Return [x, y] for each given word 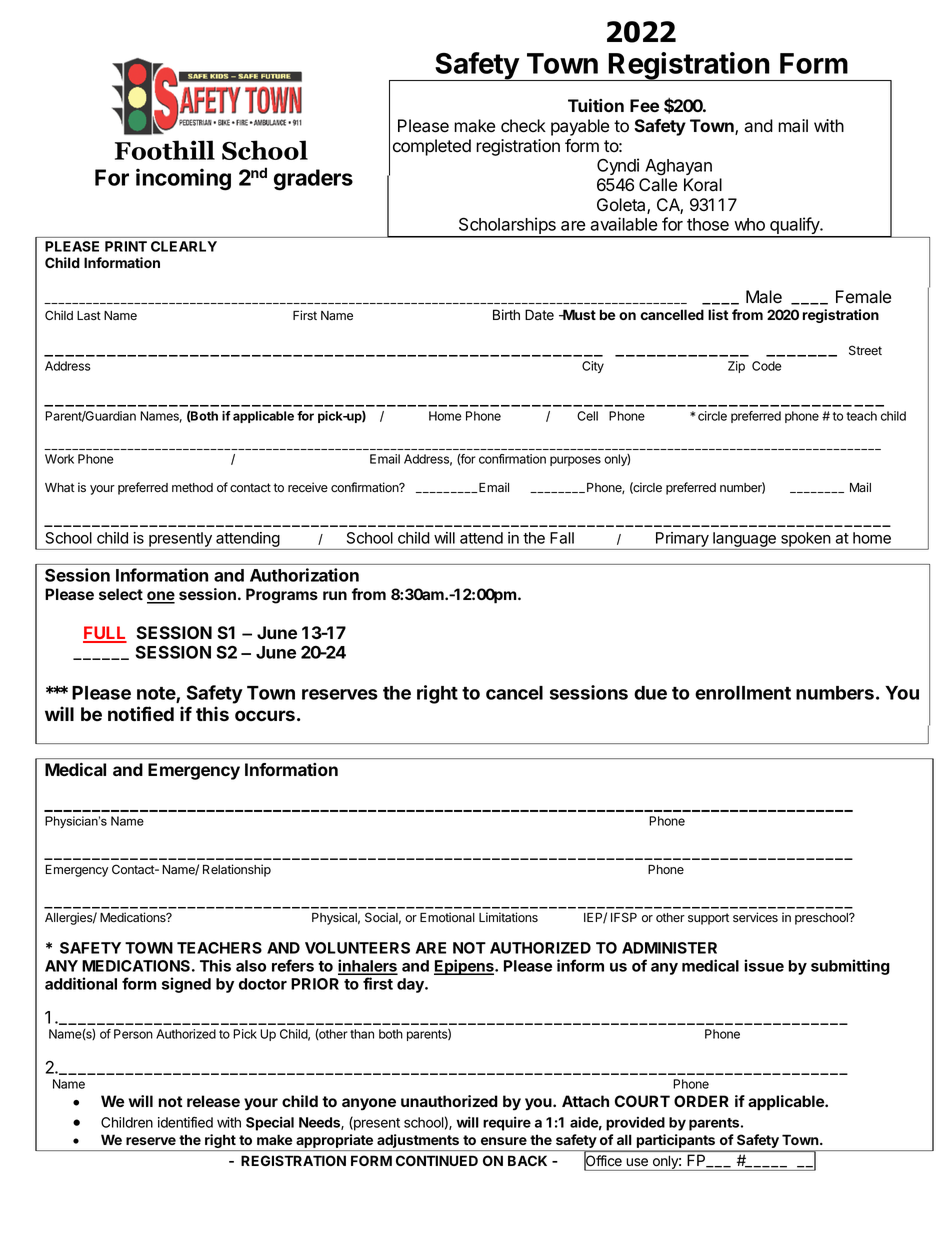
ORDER [701, 1101]
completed [432, 147]
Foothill [165, 150]
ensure [504, 1141]
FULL [105, 634]
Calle [658, 185]
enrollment [743, 693]
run [335, 595]
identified [185, 1122]
